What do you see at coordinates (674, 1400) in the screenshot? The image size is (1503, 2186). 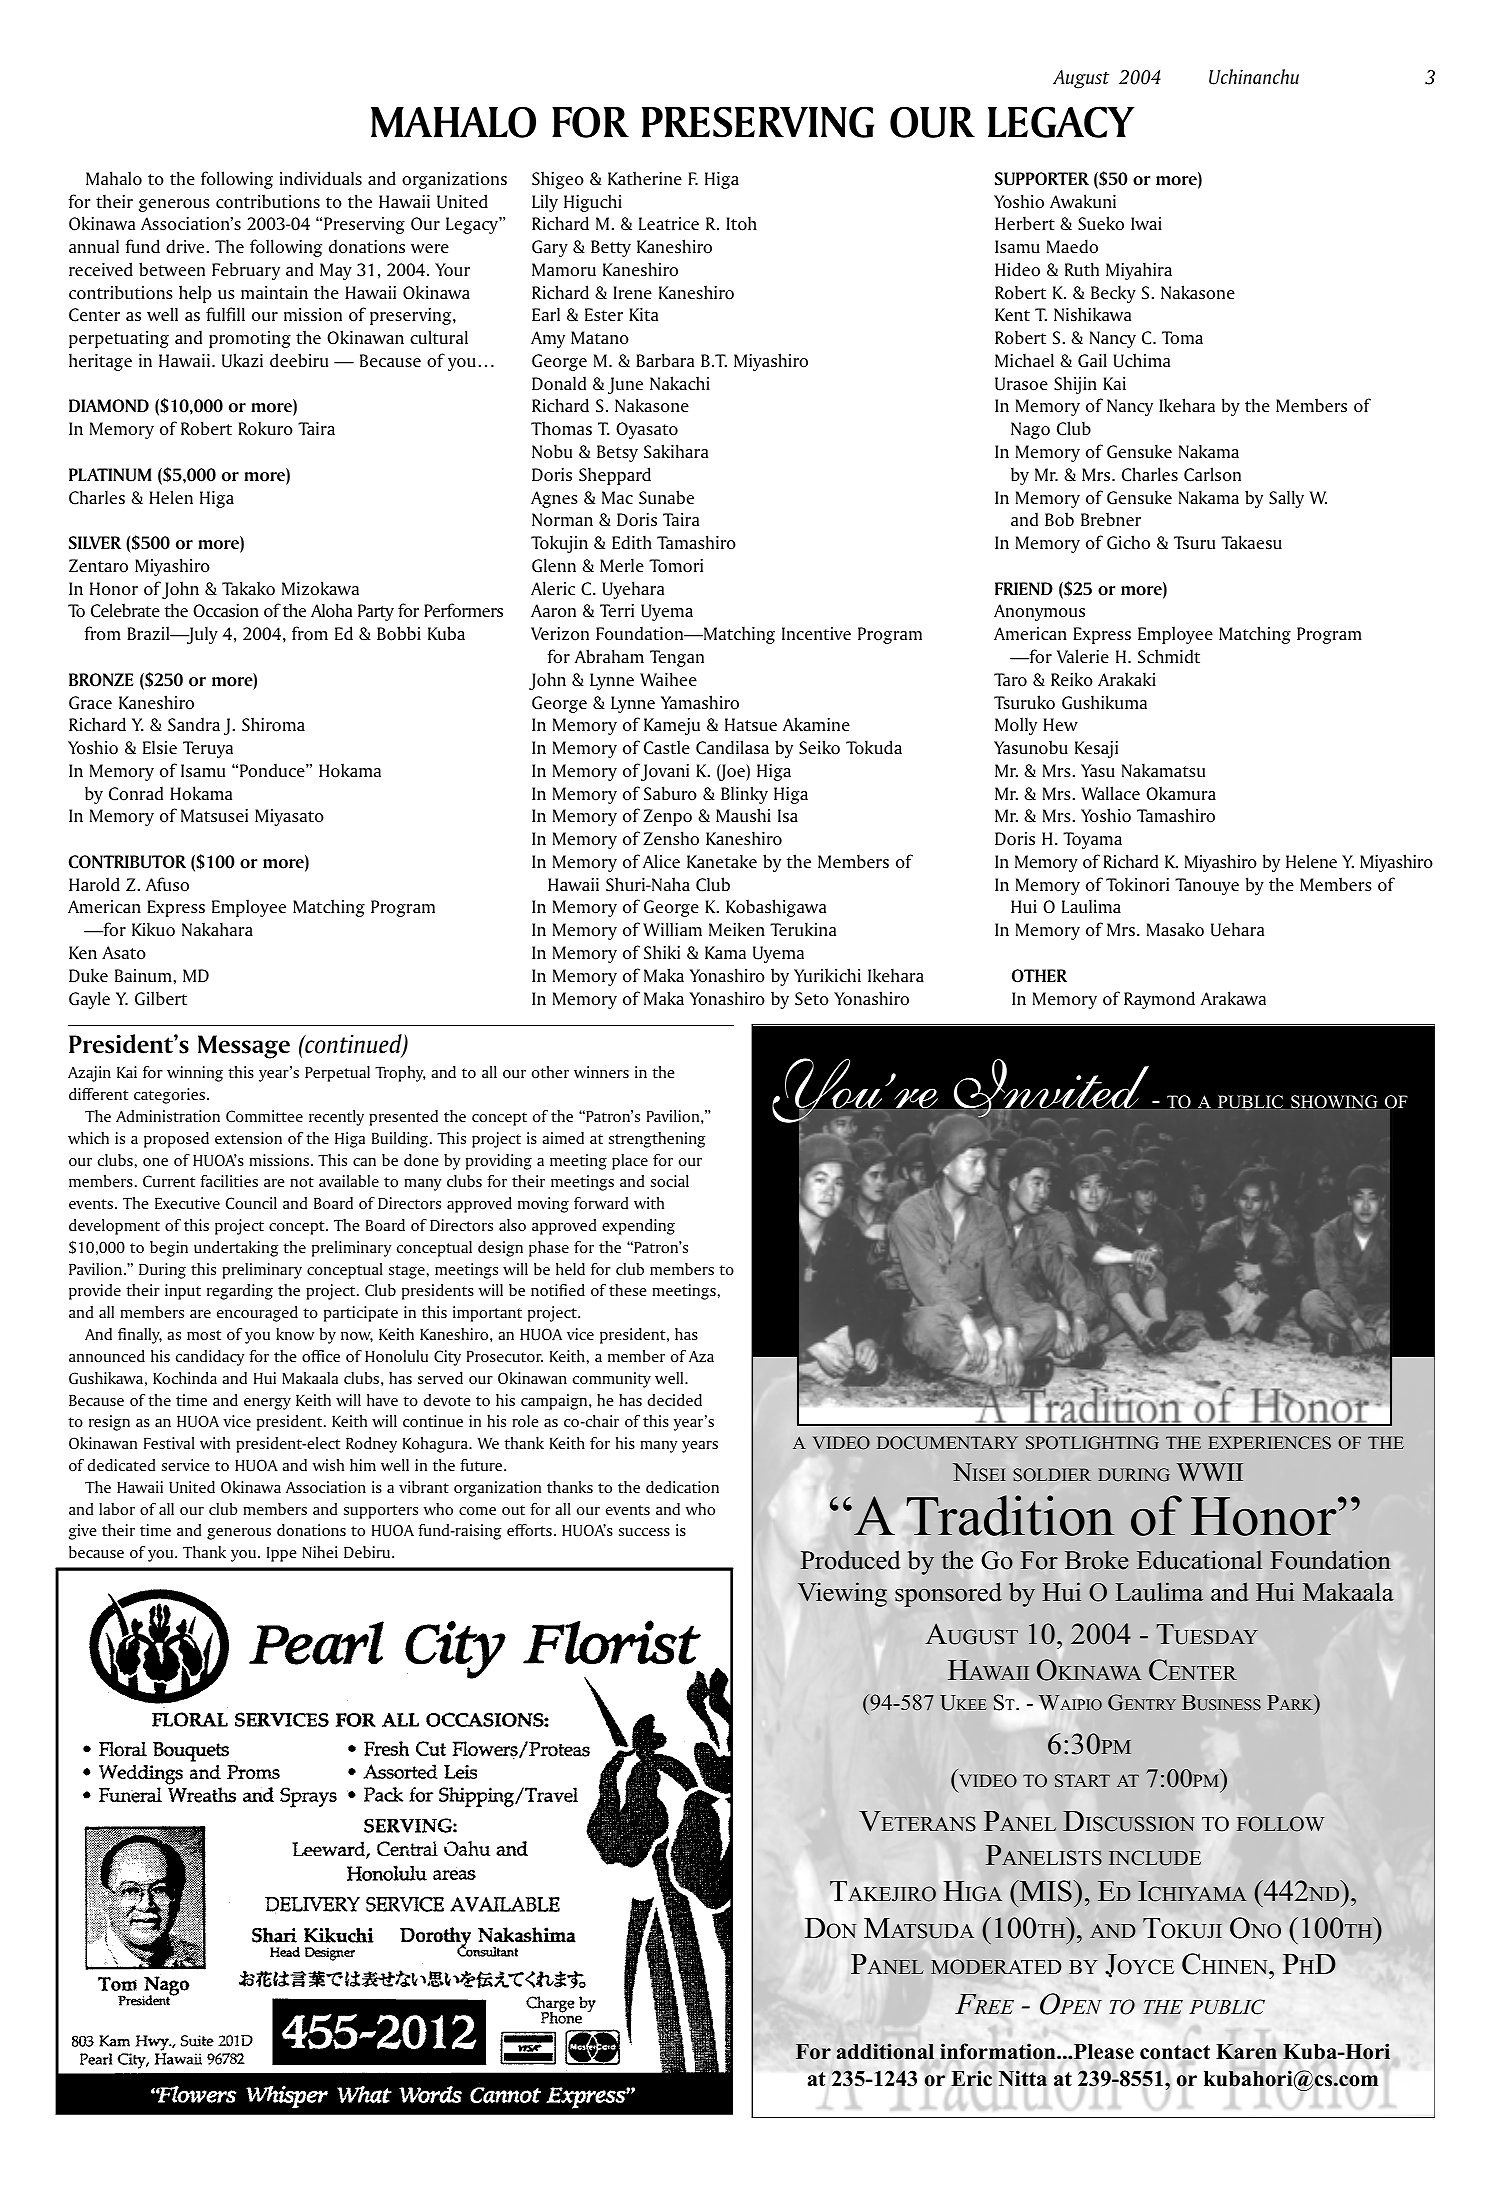 I see `decided` at bounding box center [674, 1400].
